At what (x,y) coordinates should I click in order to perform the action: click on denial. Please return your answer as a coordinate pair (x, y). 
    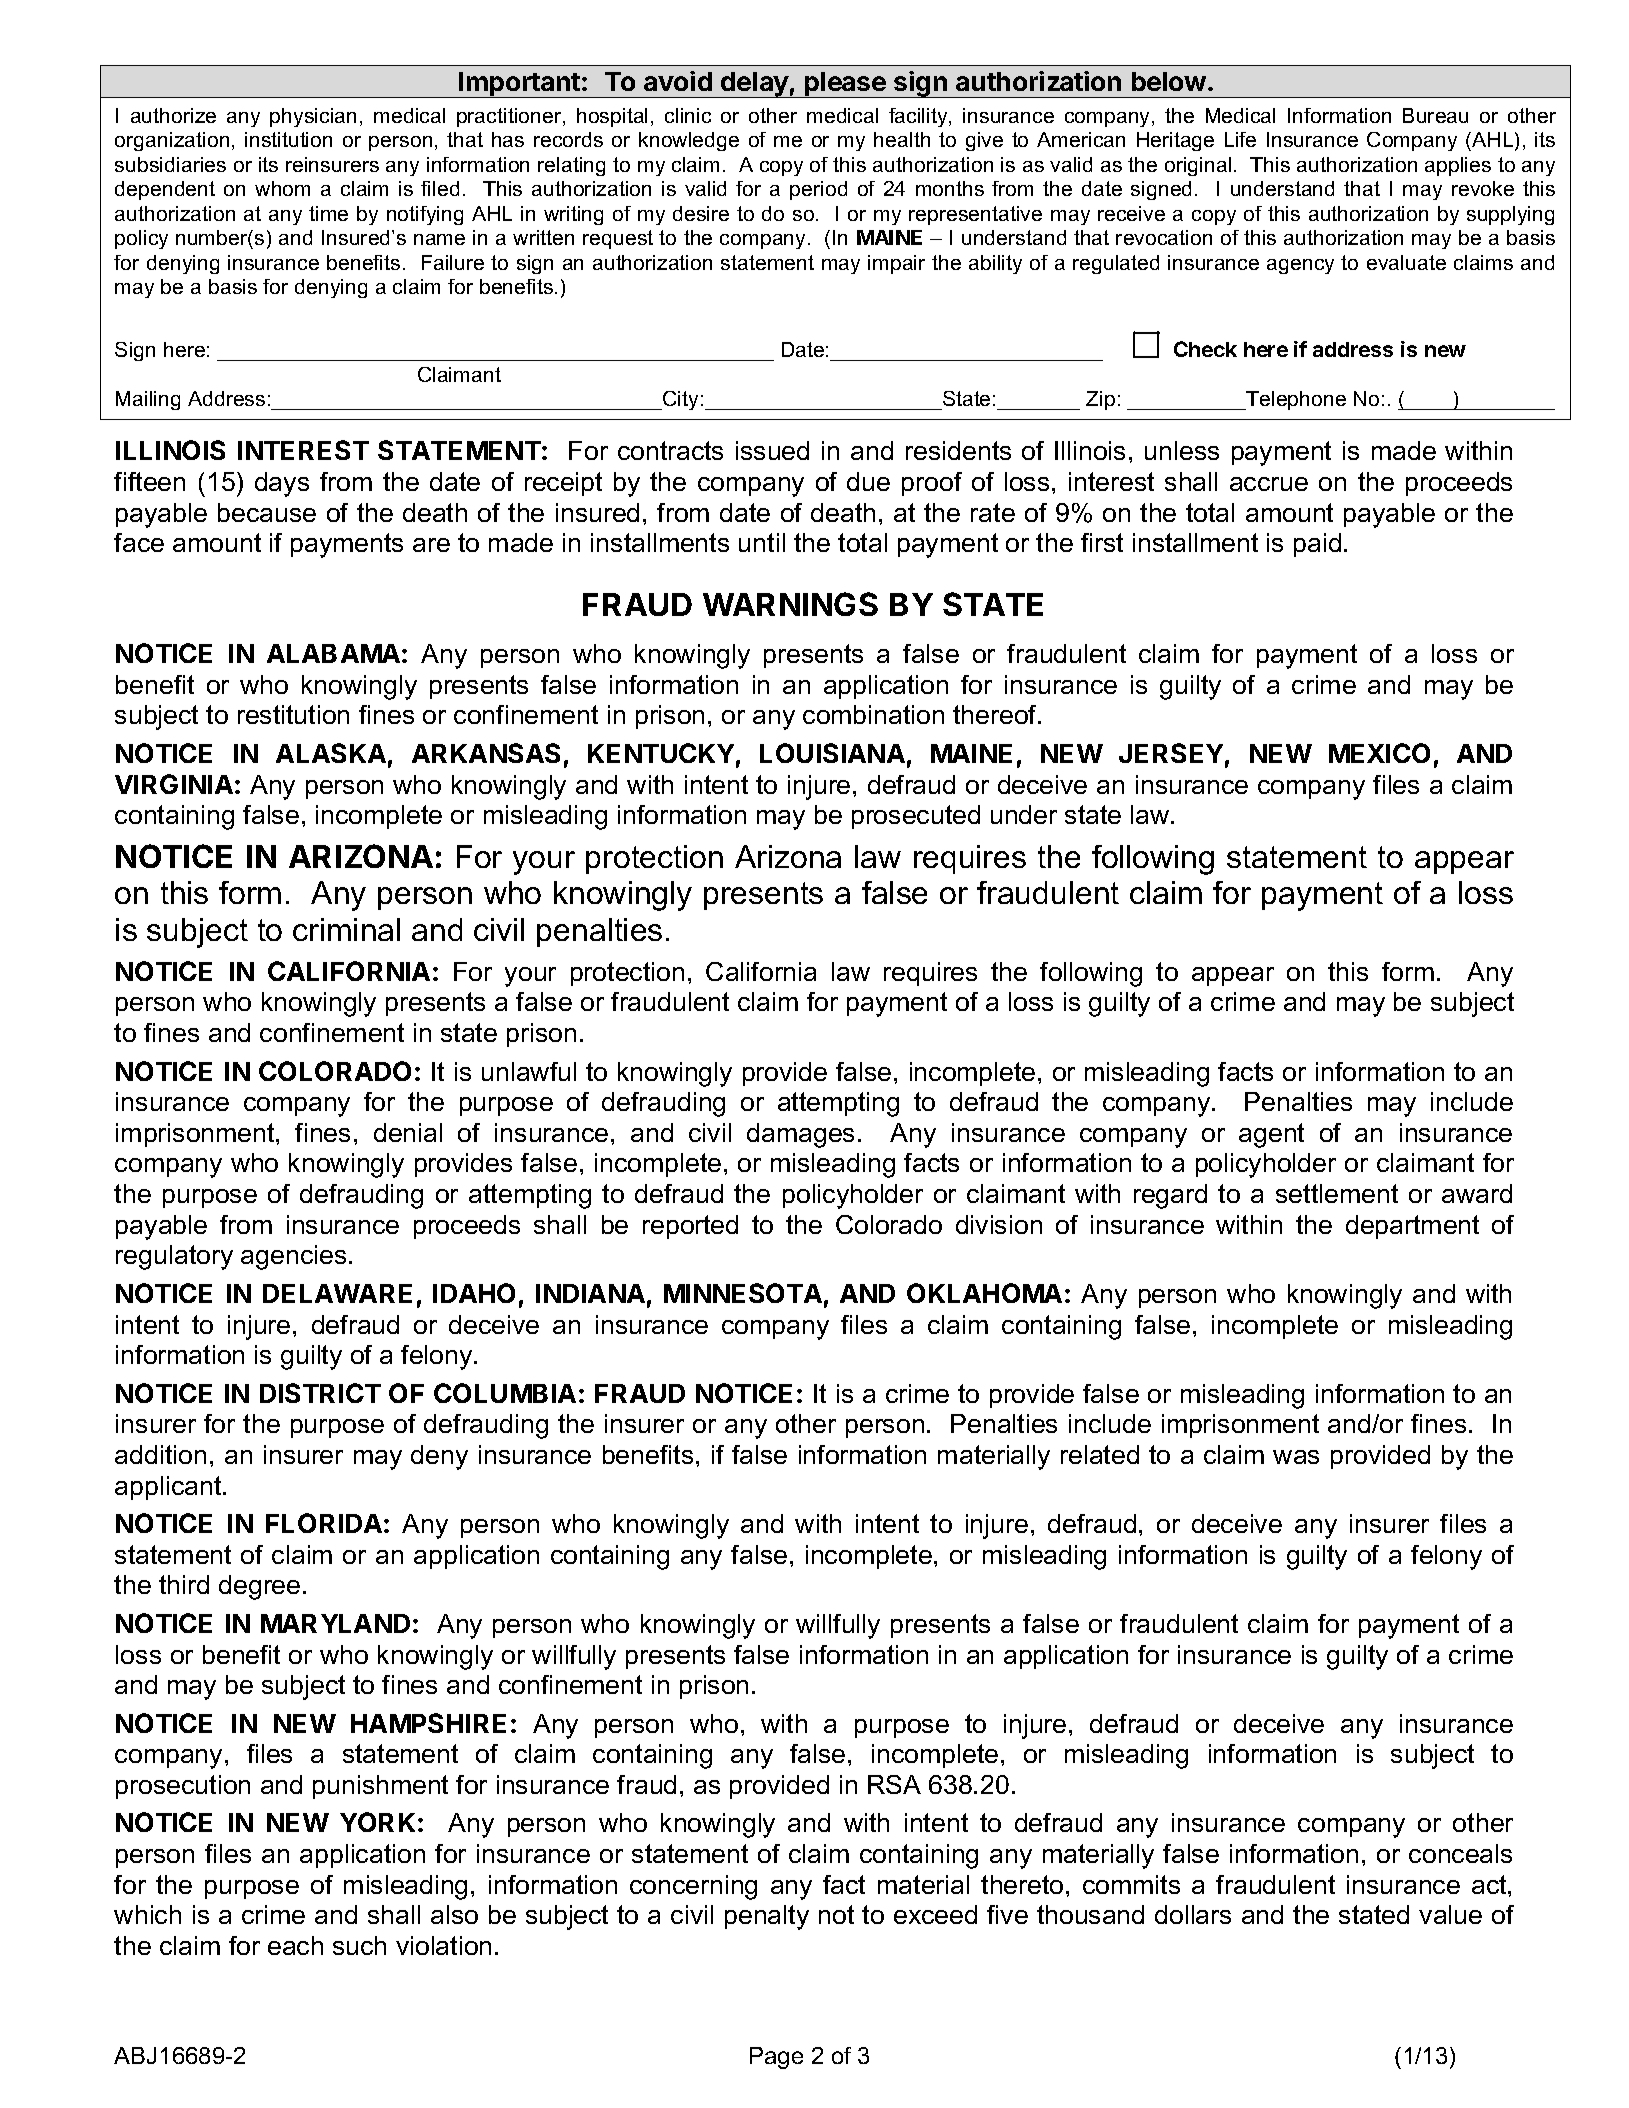
    Looking at the image, I should click on (408, 1132).
